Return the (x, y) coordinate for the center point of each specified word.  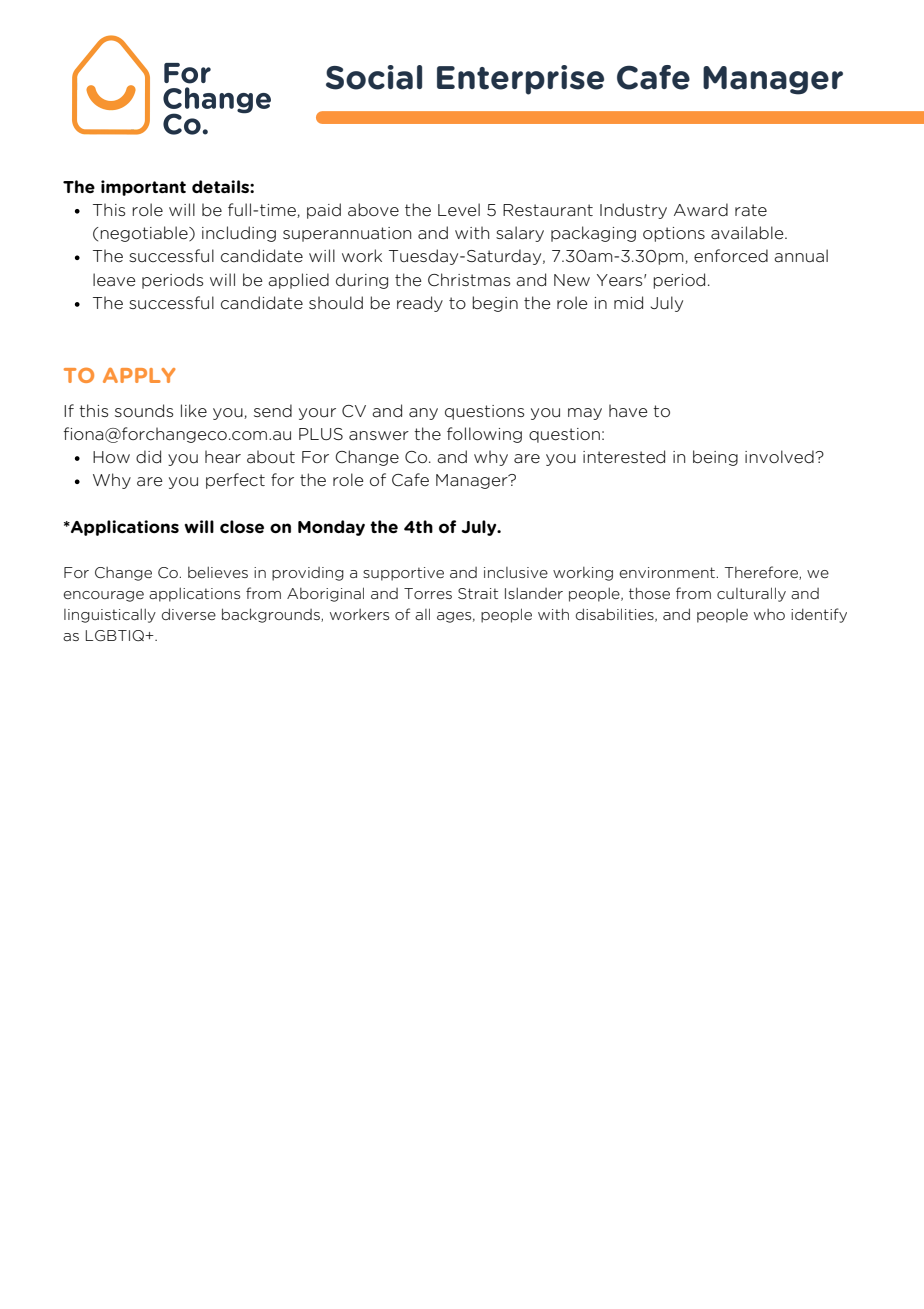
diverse (189, 614)
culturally (751, 594)
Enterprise (520, 80)
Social (374, 77)
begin (495, 304)
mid (628, 303)
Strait (478, 593)
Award (701, 210)
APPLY (139, 375)
